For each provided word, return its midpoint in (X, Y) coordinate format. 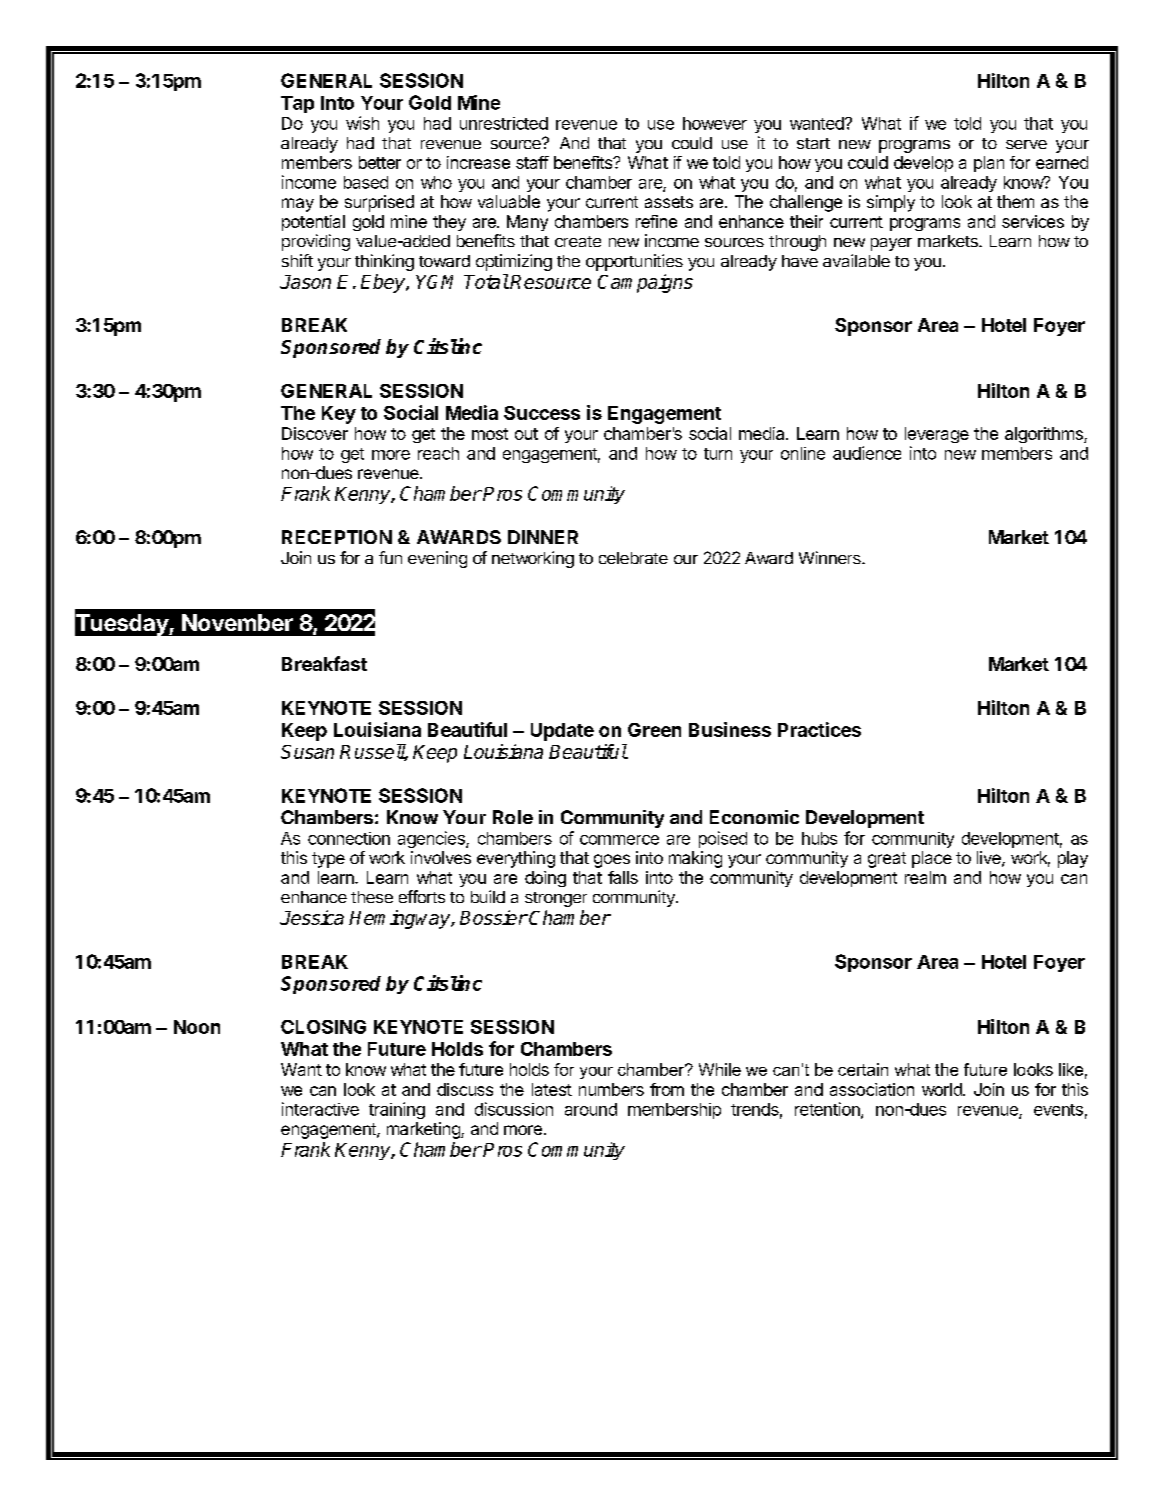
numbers (611, 1089)
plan (989, 164)
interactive (320, 1109)
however (715, 123)
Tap (297, 104)
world (943, 1089)
